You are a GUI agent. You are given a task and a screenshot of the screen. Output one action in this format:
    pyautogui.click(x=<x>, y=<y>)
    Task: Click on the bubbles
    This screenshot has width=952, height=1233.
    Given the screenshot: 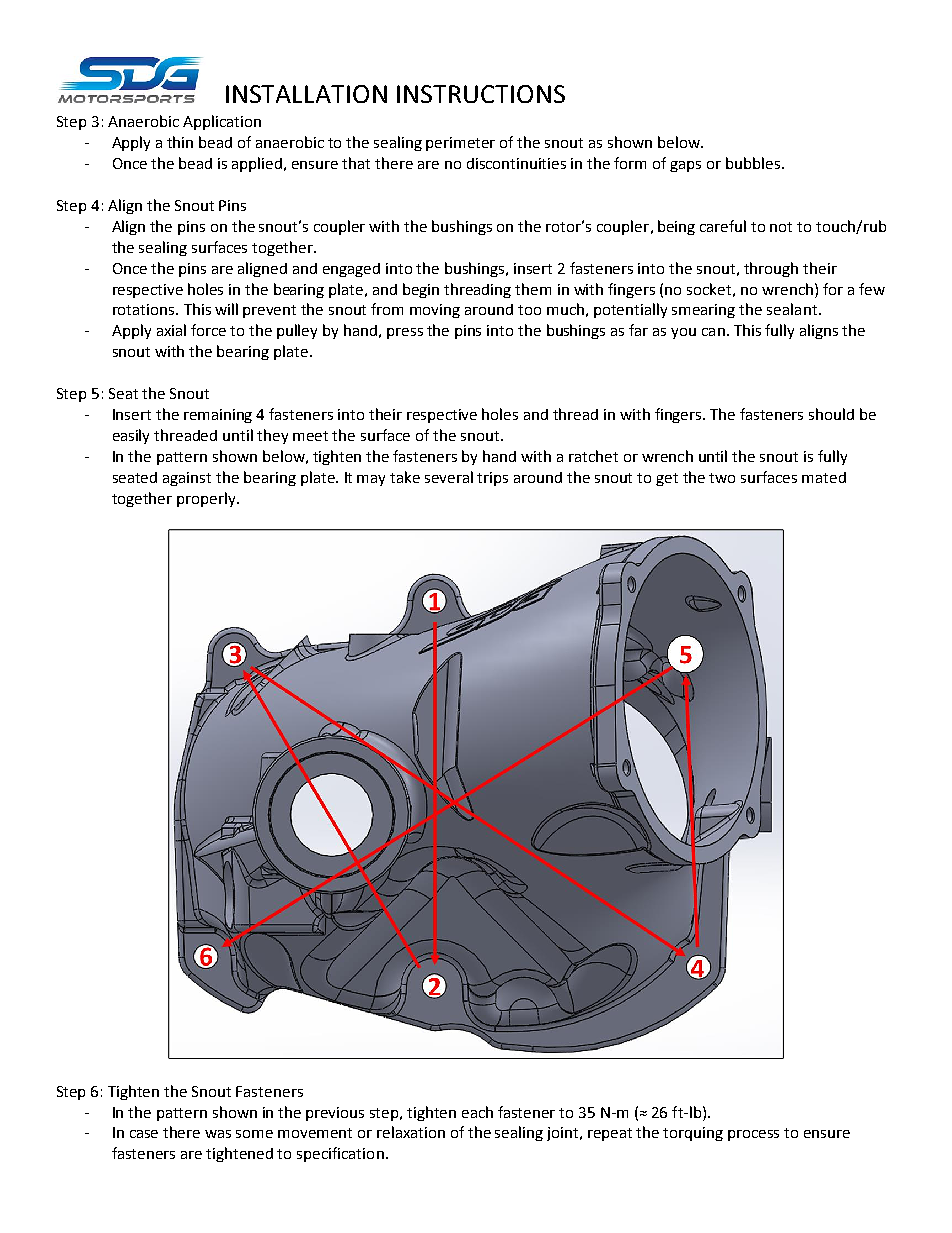 What is the action you would take?
    pyautogui.click(x=754, y=163)
